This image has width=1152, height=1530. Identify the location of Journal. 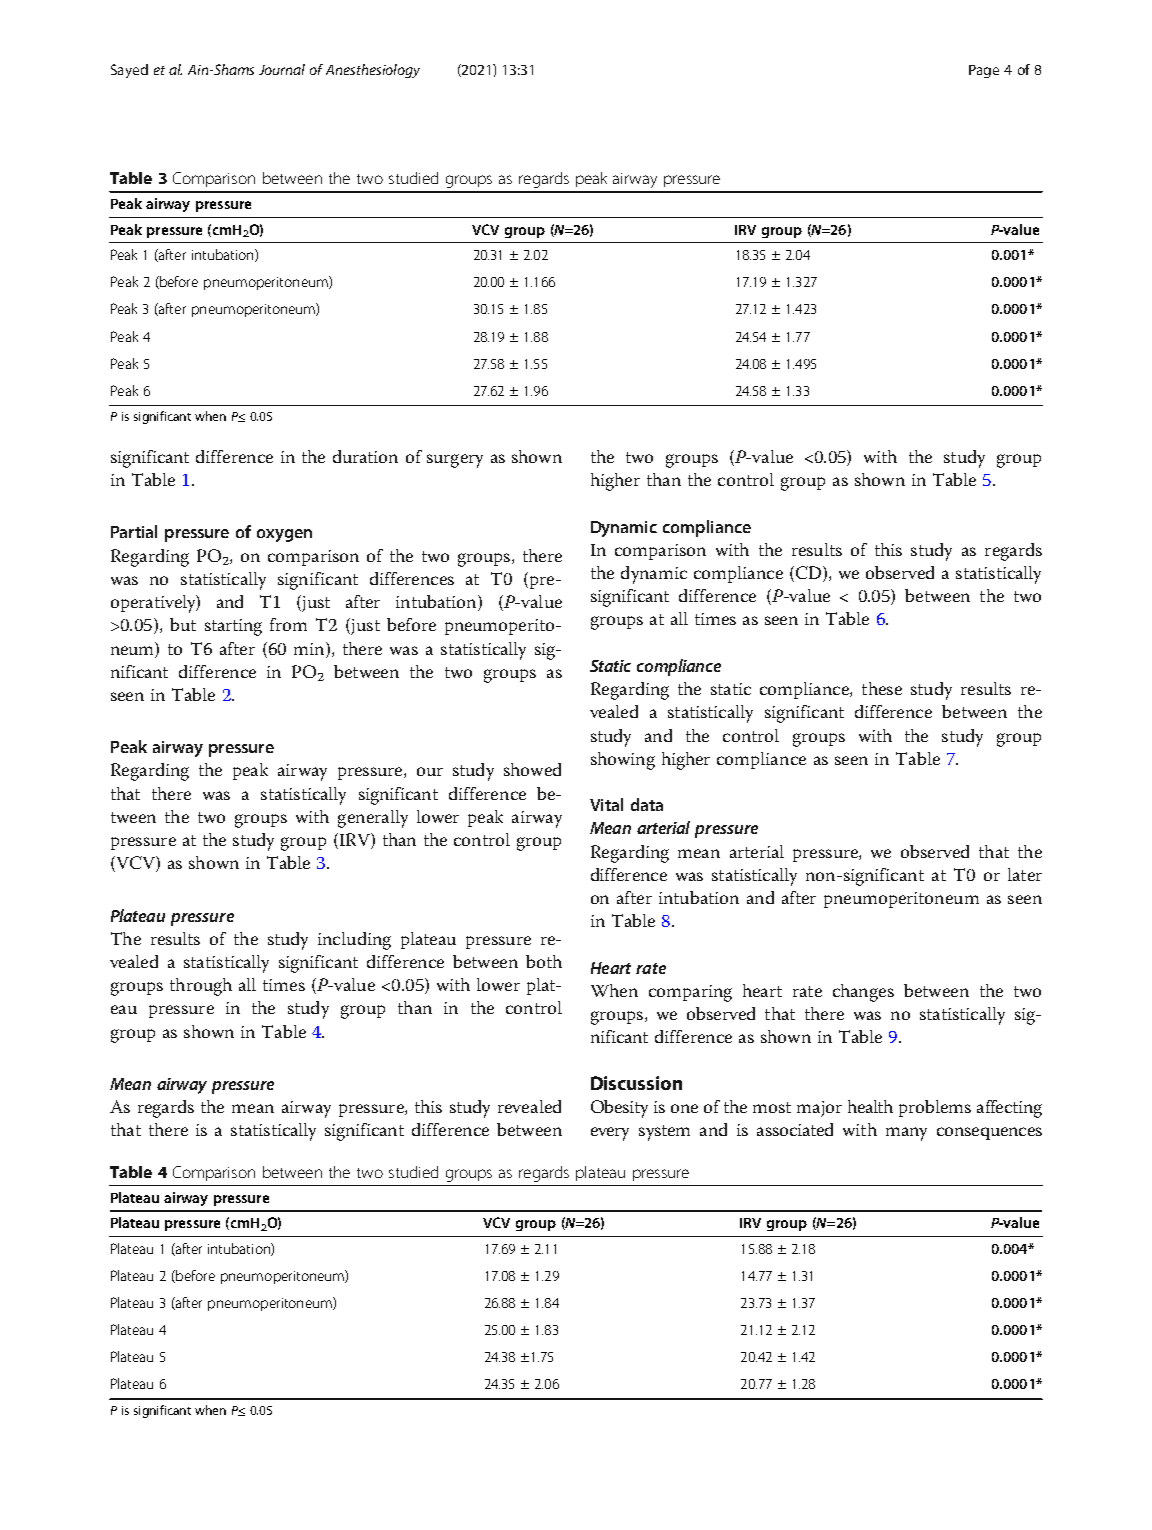
(282, 69).
